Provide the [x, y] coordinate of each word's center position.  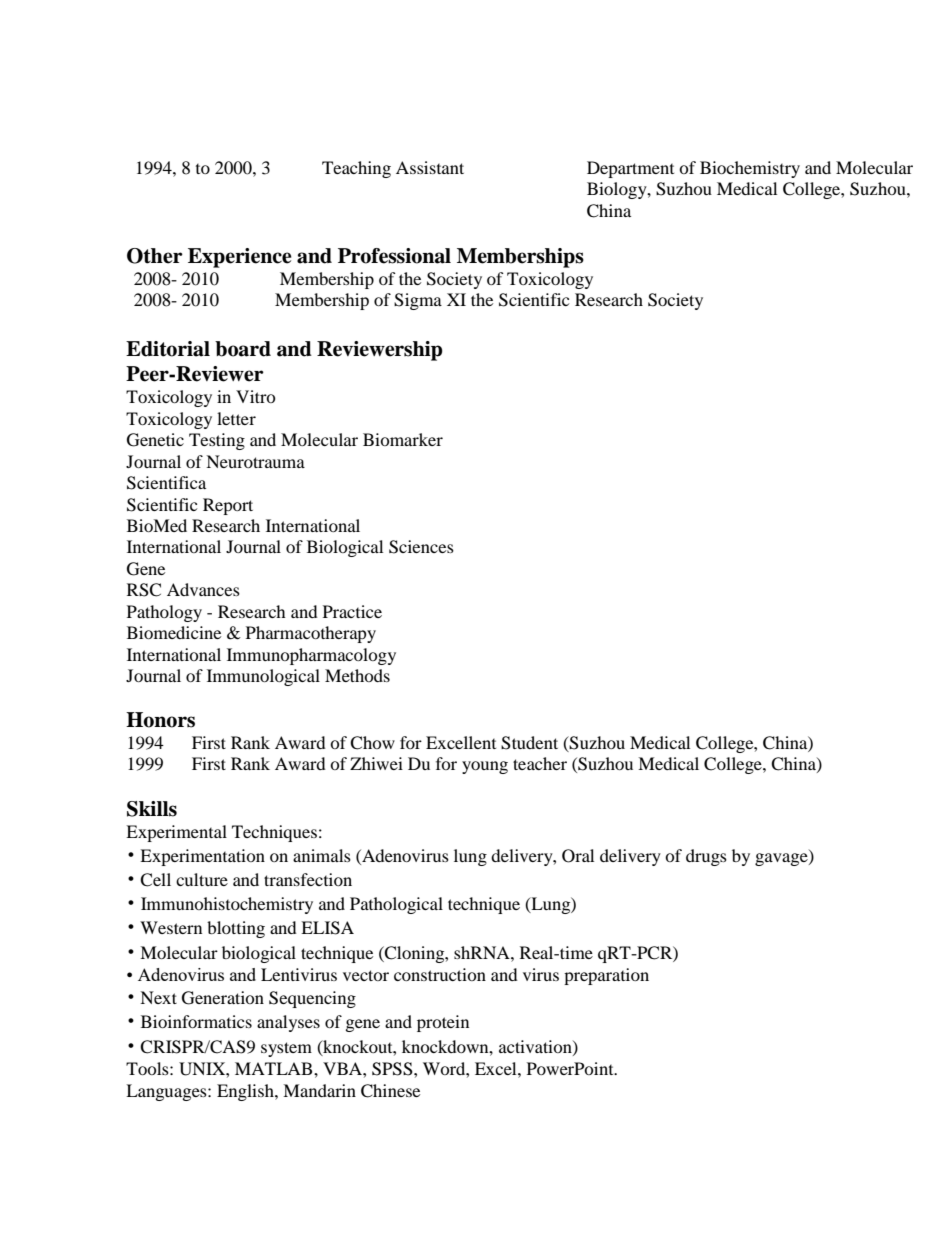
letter [236, 418]
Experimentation [202, 857]
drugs [706, 857]
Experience [240, 258]
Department [630, 169]
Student [529, 743]
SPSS [393, 1069]
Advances [203, 589]
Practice [352, 611]
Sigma [418, 301]
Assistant [430, 167]
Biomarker [403, 439]
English [246, 1092]
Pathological [396, 905]
